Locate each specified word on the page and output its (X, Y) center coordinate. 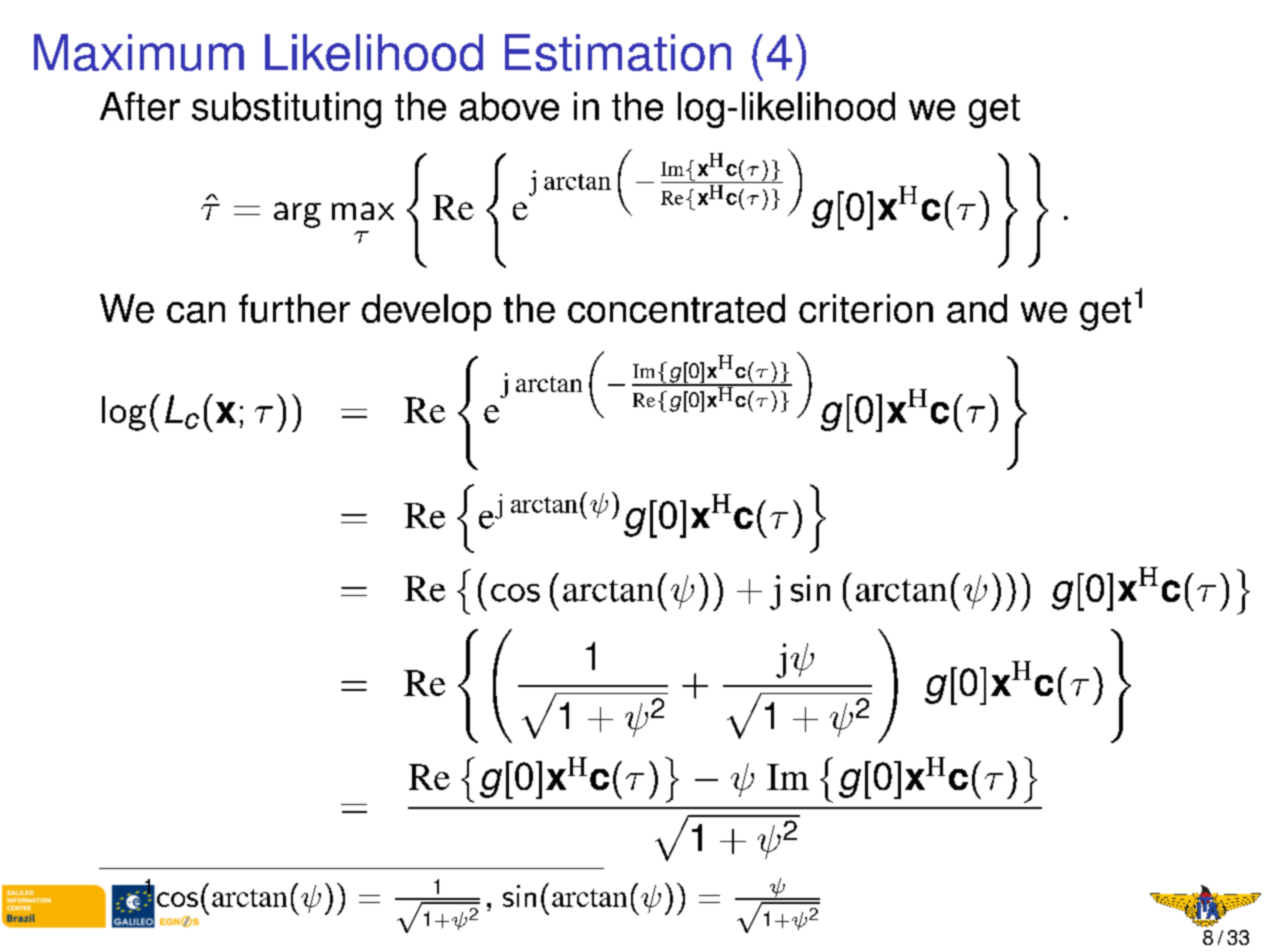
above (509, 106)
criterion (866, 308)
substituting (286, 110)
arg (297, 215)
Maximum (139, 52)
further (294, 308)
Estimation (618, 52)
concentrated (676, 308)
